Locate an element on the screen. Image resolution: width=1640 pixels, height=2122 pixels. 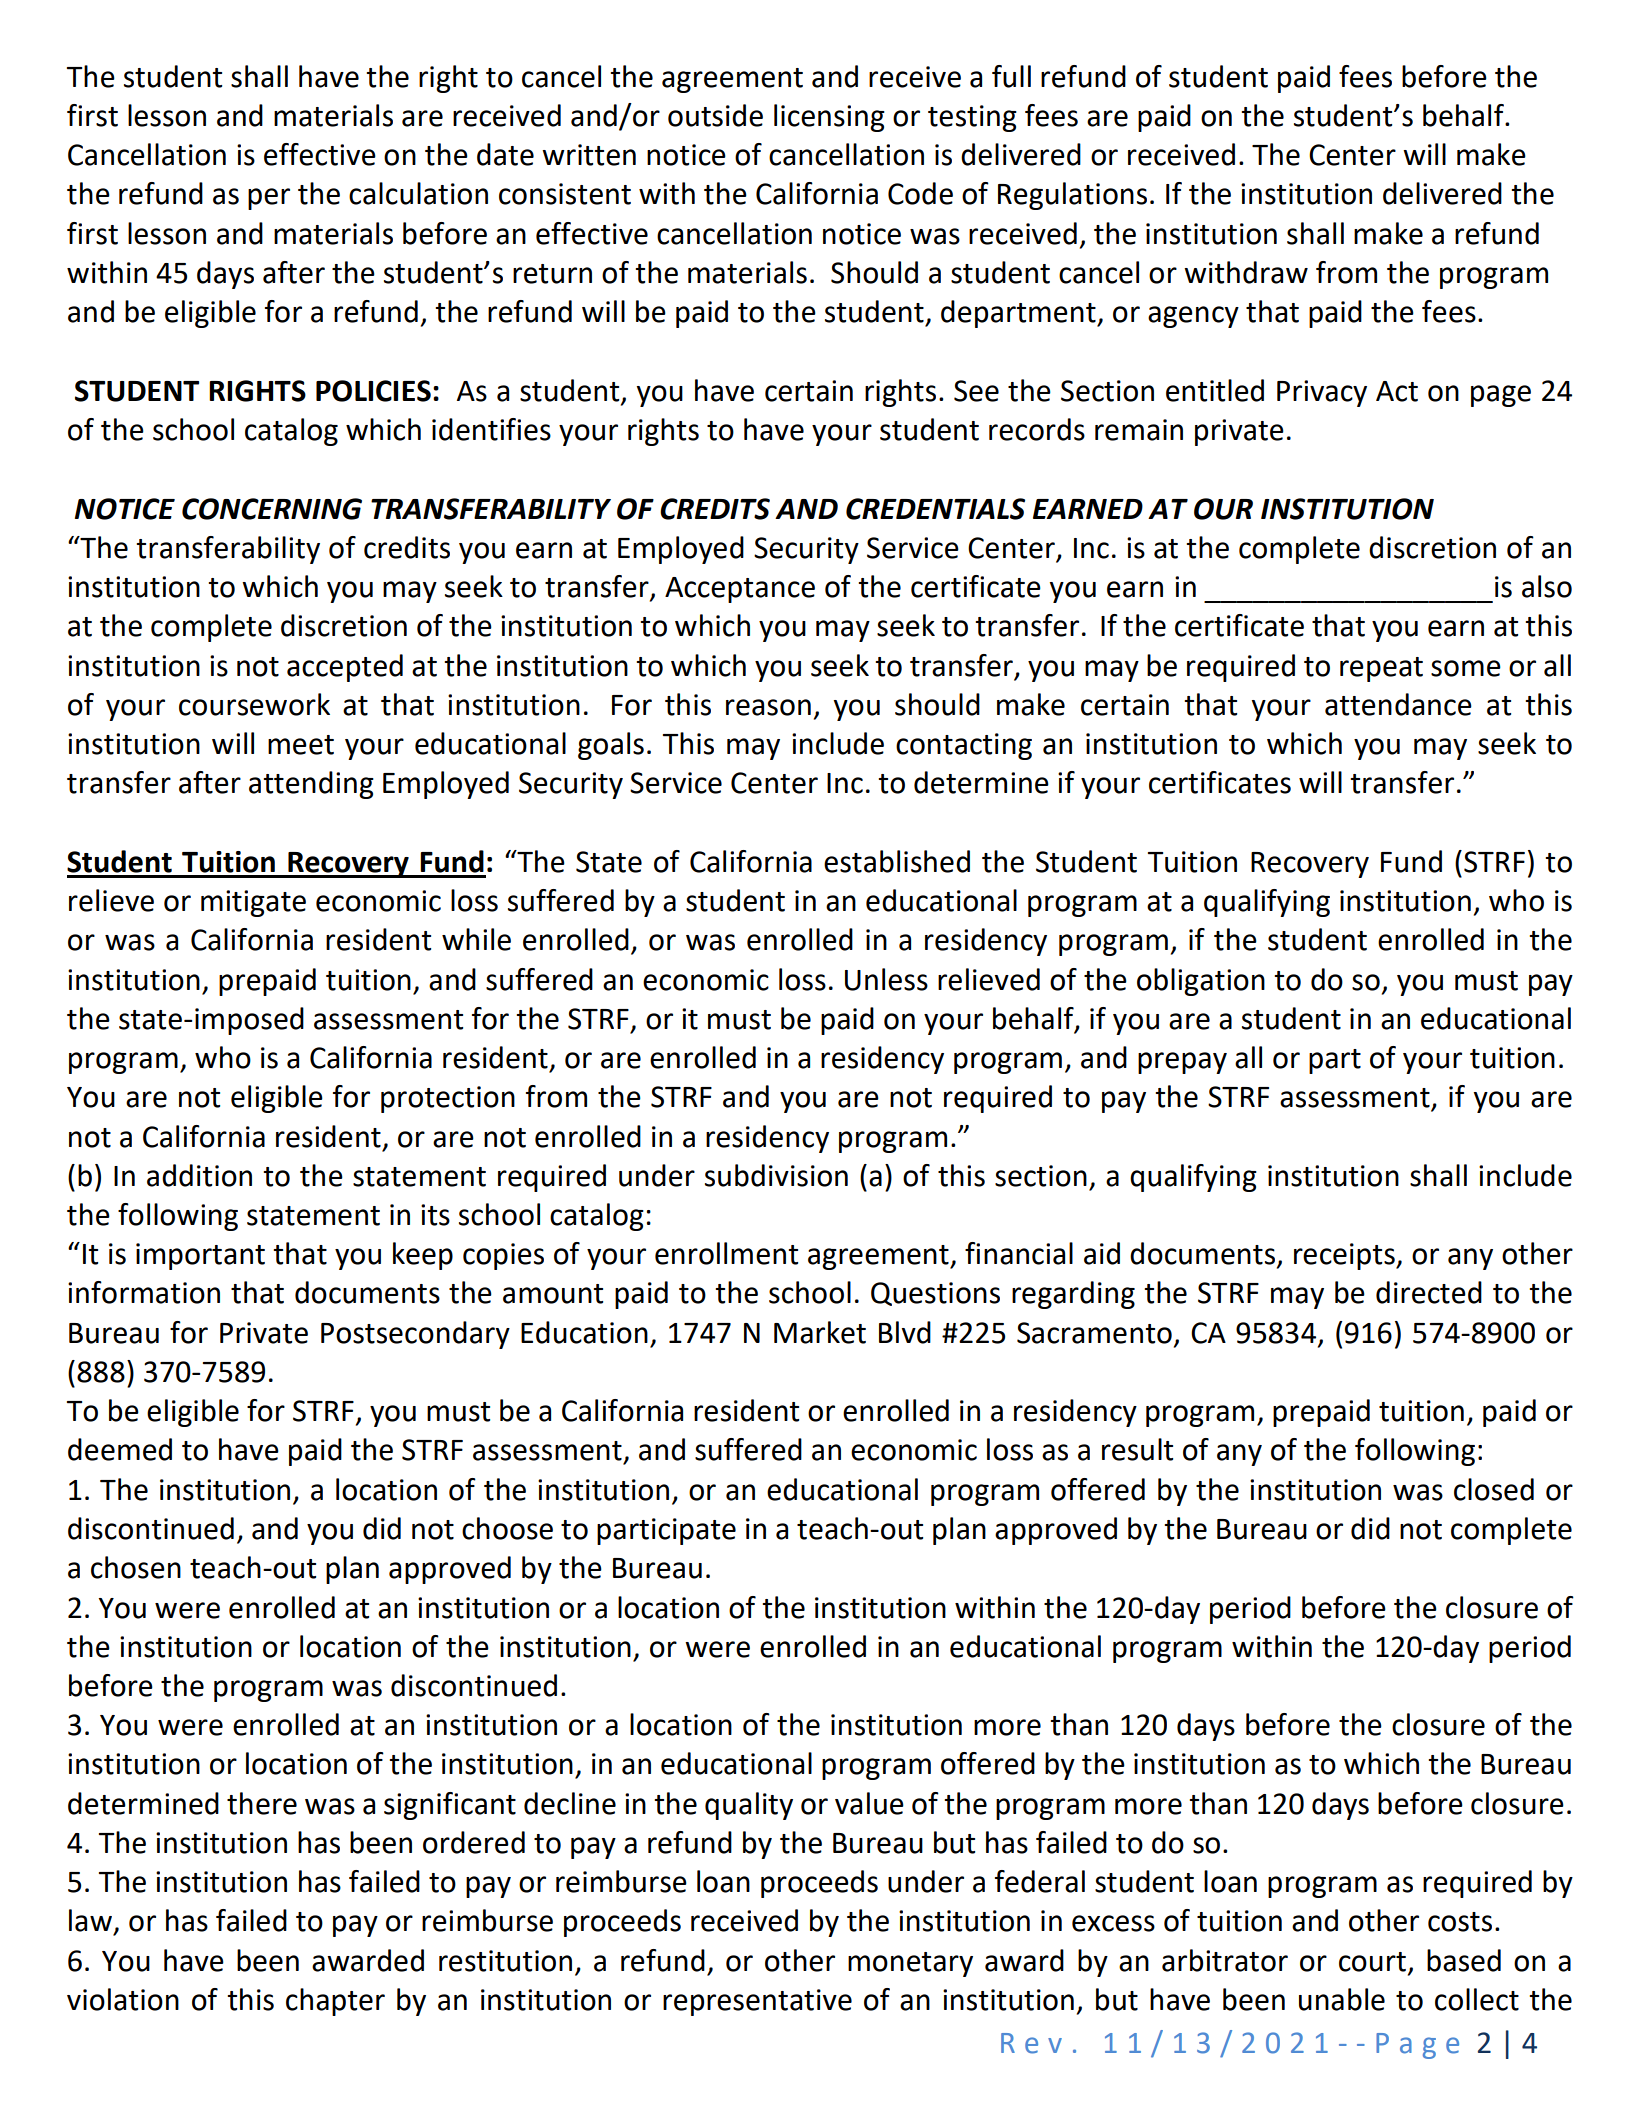
addition is located at coordinates (199, 1175).
